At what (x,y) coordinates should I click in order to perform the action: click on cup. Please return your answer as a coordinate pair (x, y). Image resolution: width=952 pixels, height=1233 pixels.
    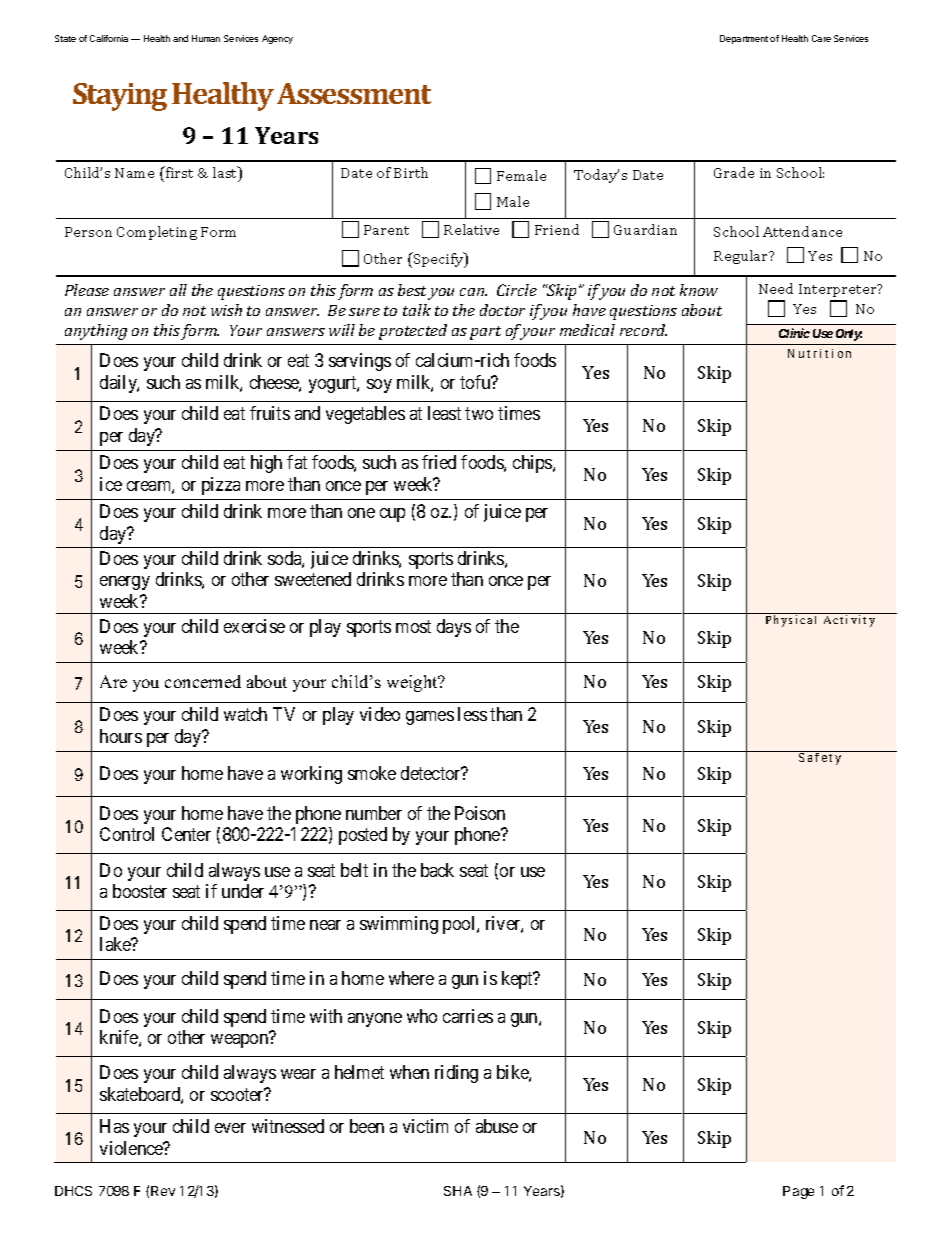
    Looking at the image, I should click on (392, 515).
